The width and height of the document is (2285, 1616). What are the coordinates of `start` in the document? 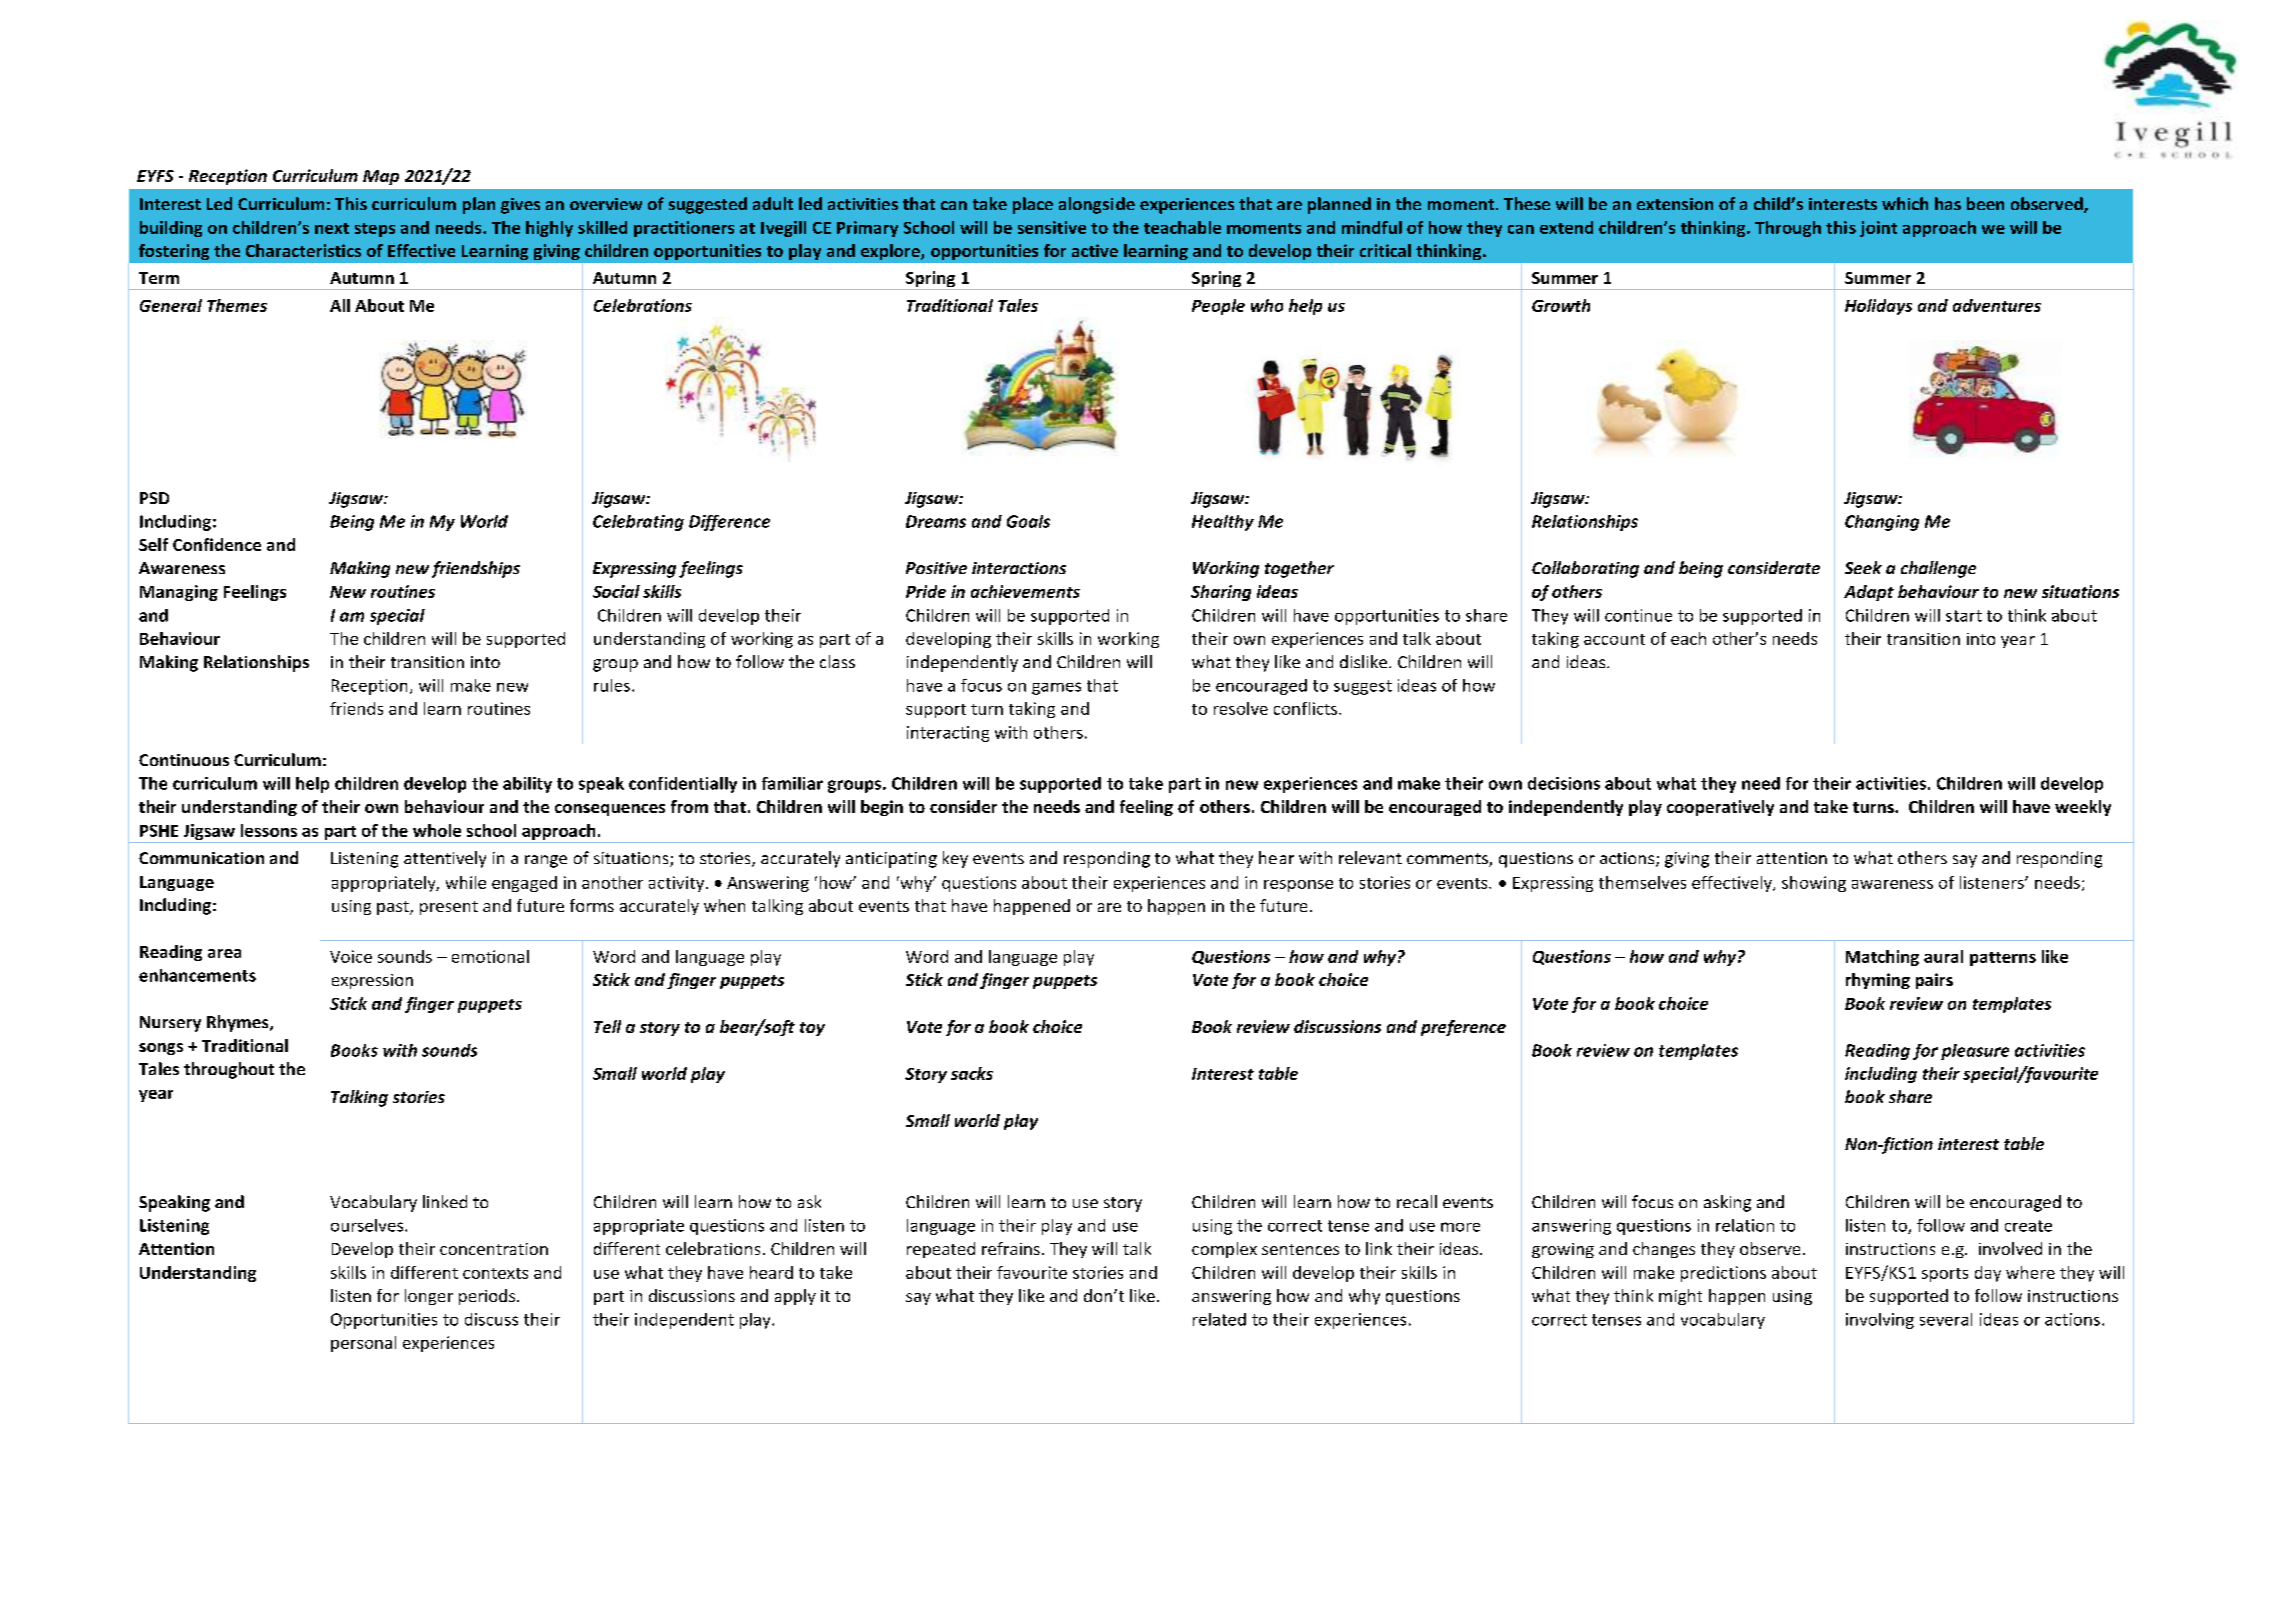 It's located at (1964, 616).
